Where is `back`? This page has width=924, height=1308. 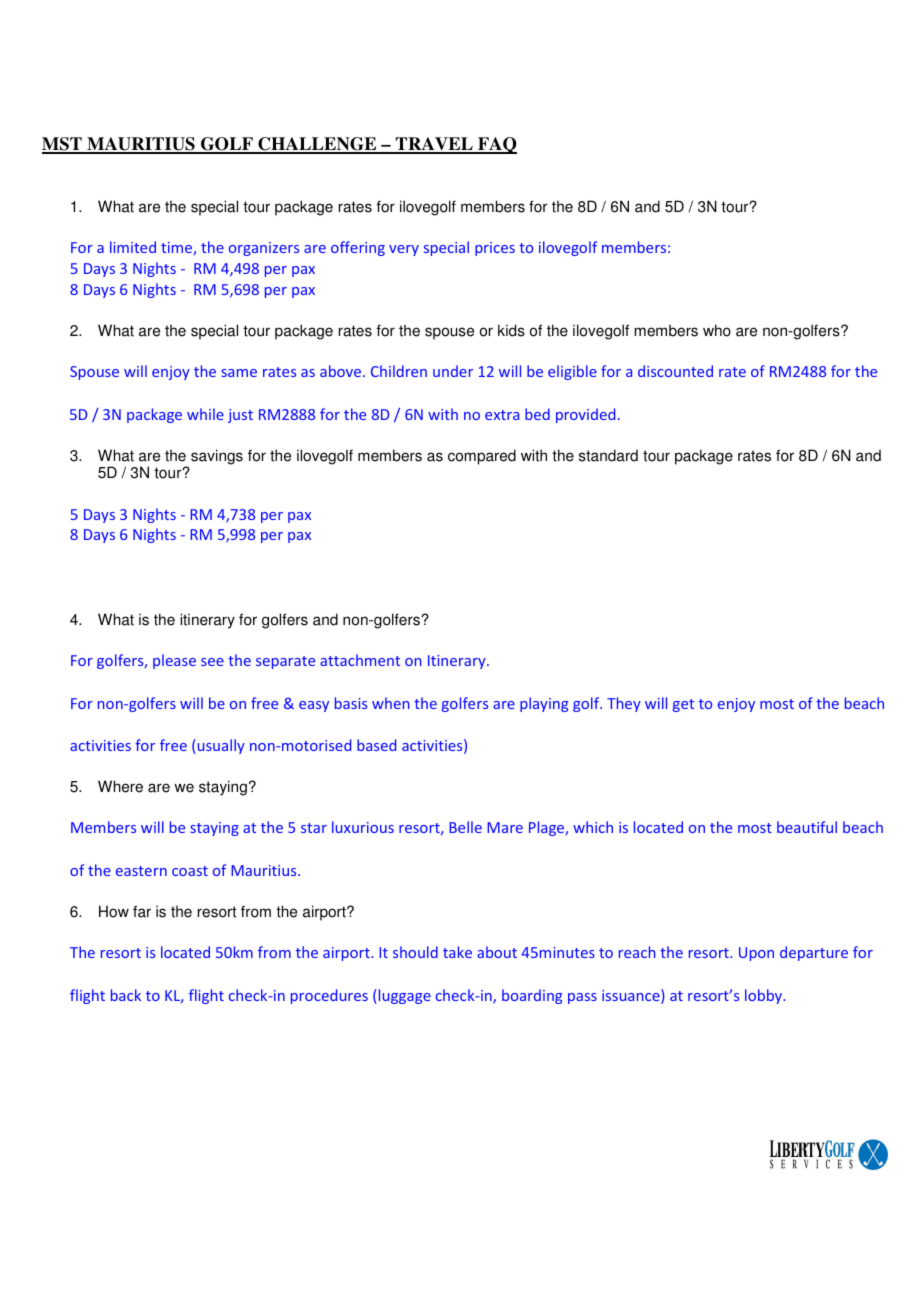
back is located at coordinates (126, 995).
